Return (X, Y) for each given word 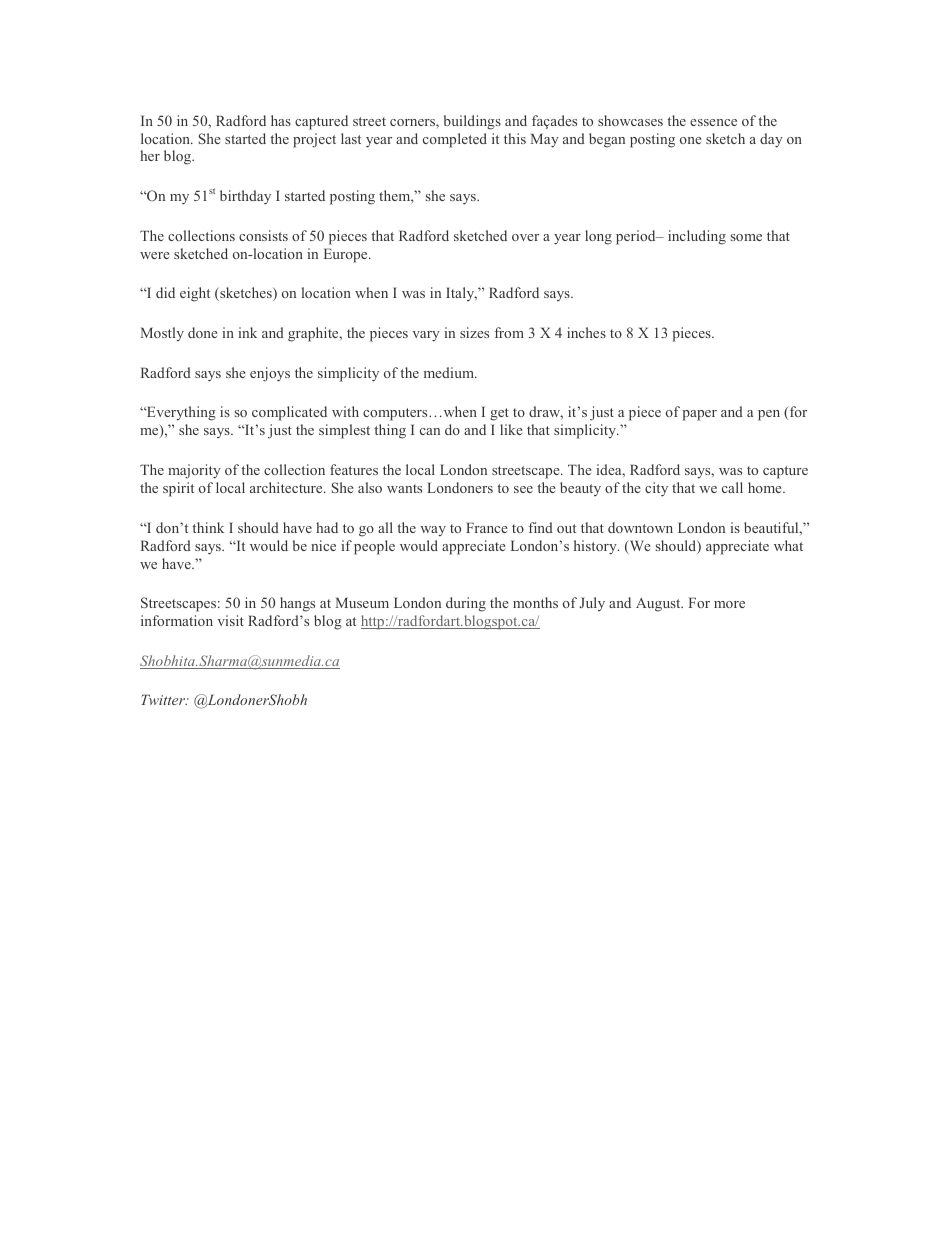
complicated (289, 413)
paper (699, 415)
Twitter (164, 699)
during (466, 604)
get (499, 414)
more (729, 604)
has (281, 120)
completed (455, 140)
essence (713, 122)
